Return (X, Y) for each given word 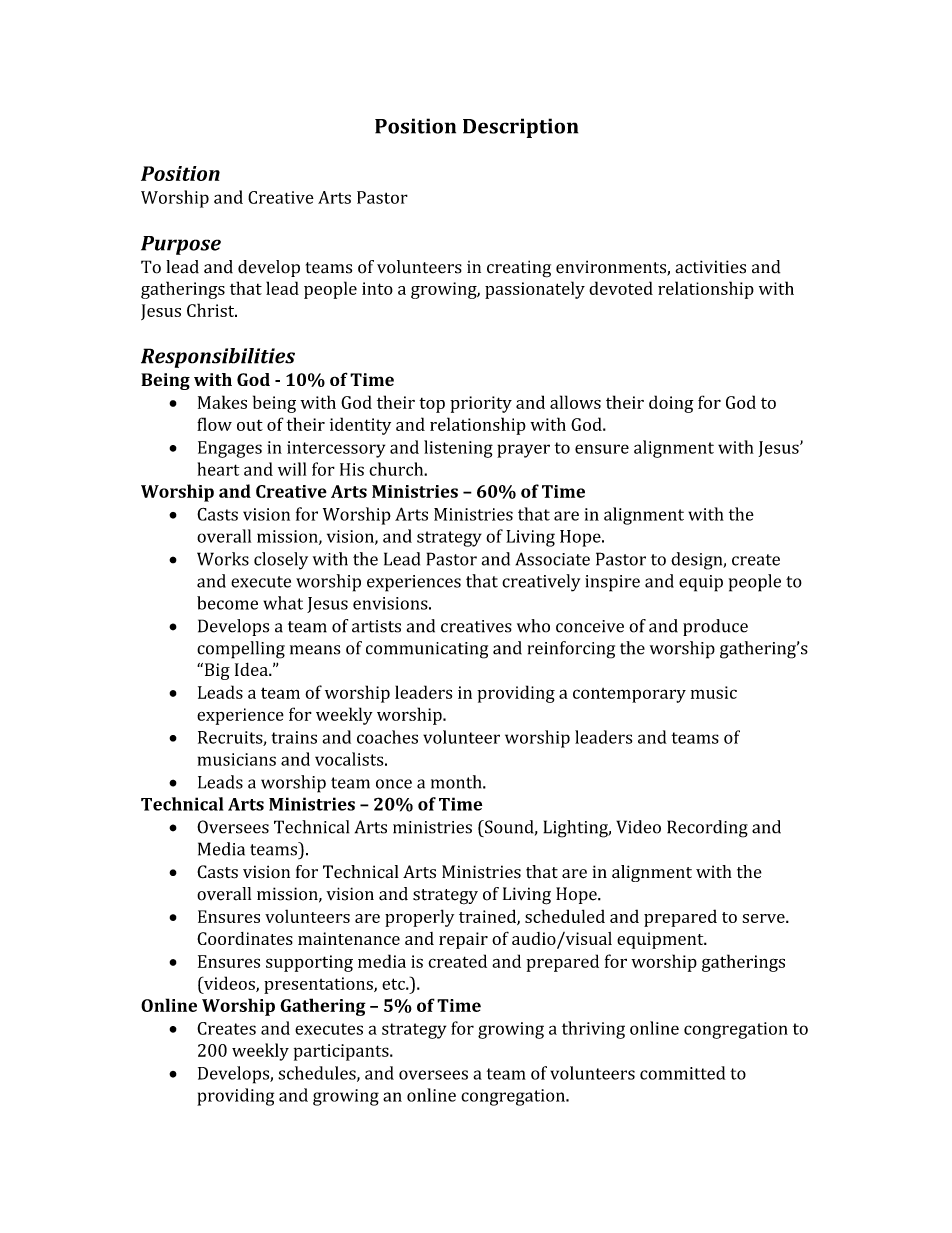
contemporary (629, 695)
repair (463, 940)
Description (520, 128)
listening (458, 449)
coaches (387, 737)
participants (342, 1052)
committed (682, 1073)
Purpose (181, 245)
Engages (230, 449)
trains (294, 737)
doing (671, 404)
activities (710, 267)
